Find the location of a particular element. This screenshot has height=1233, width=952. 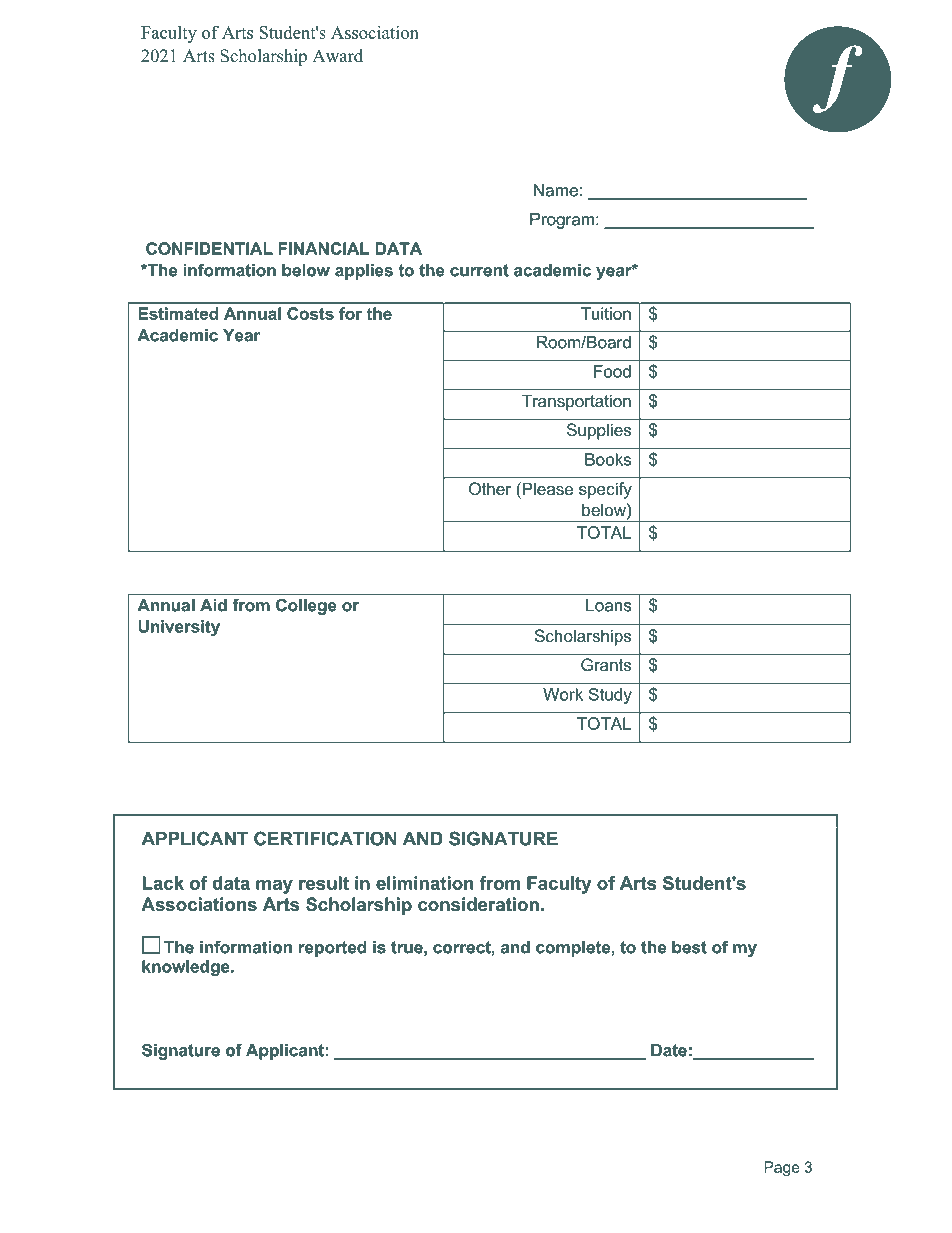

Aid is located at coordinates (213, 605).
